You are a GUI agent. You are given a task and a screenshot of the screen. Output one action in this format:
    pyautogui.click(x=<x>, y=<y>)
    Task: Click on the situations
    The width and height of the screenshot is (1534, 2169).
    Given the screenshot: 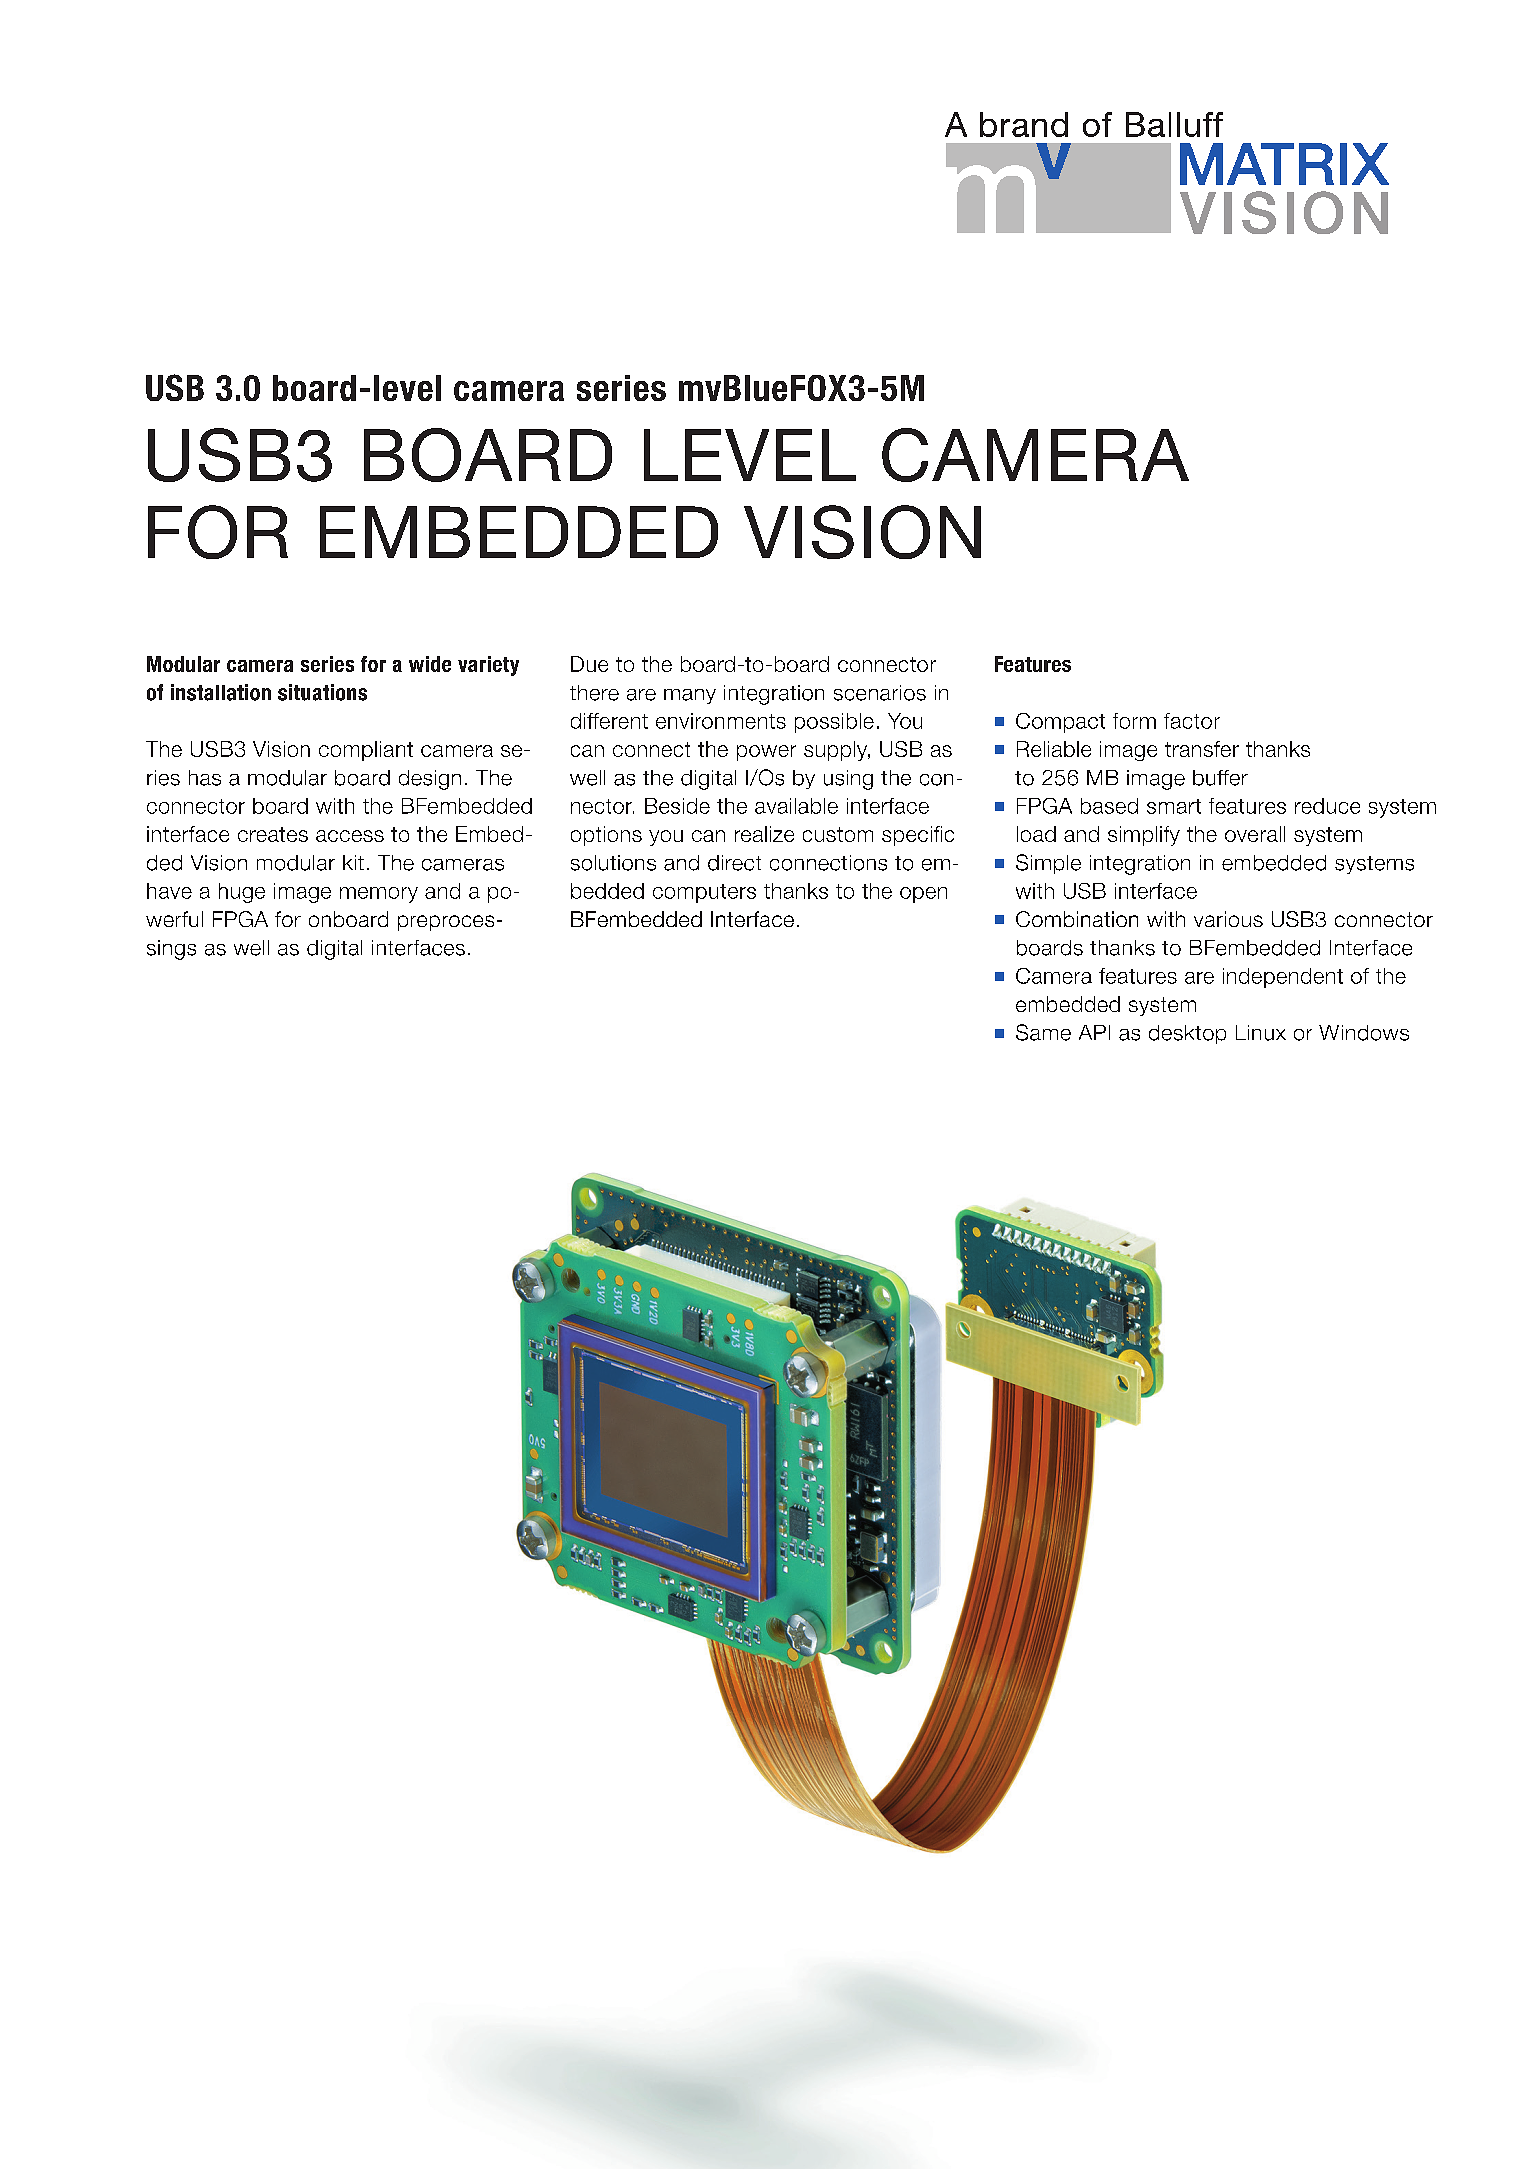 What is the action you would take?
    pyautogui.click(x=322, y=692)
